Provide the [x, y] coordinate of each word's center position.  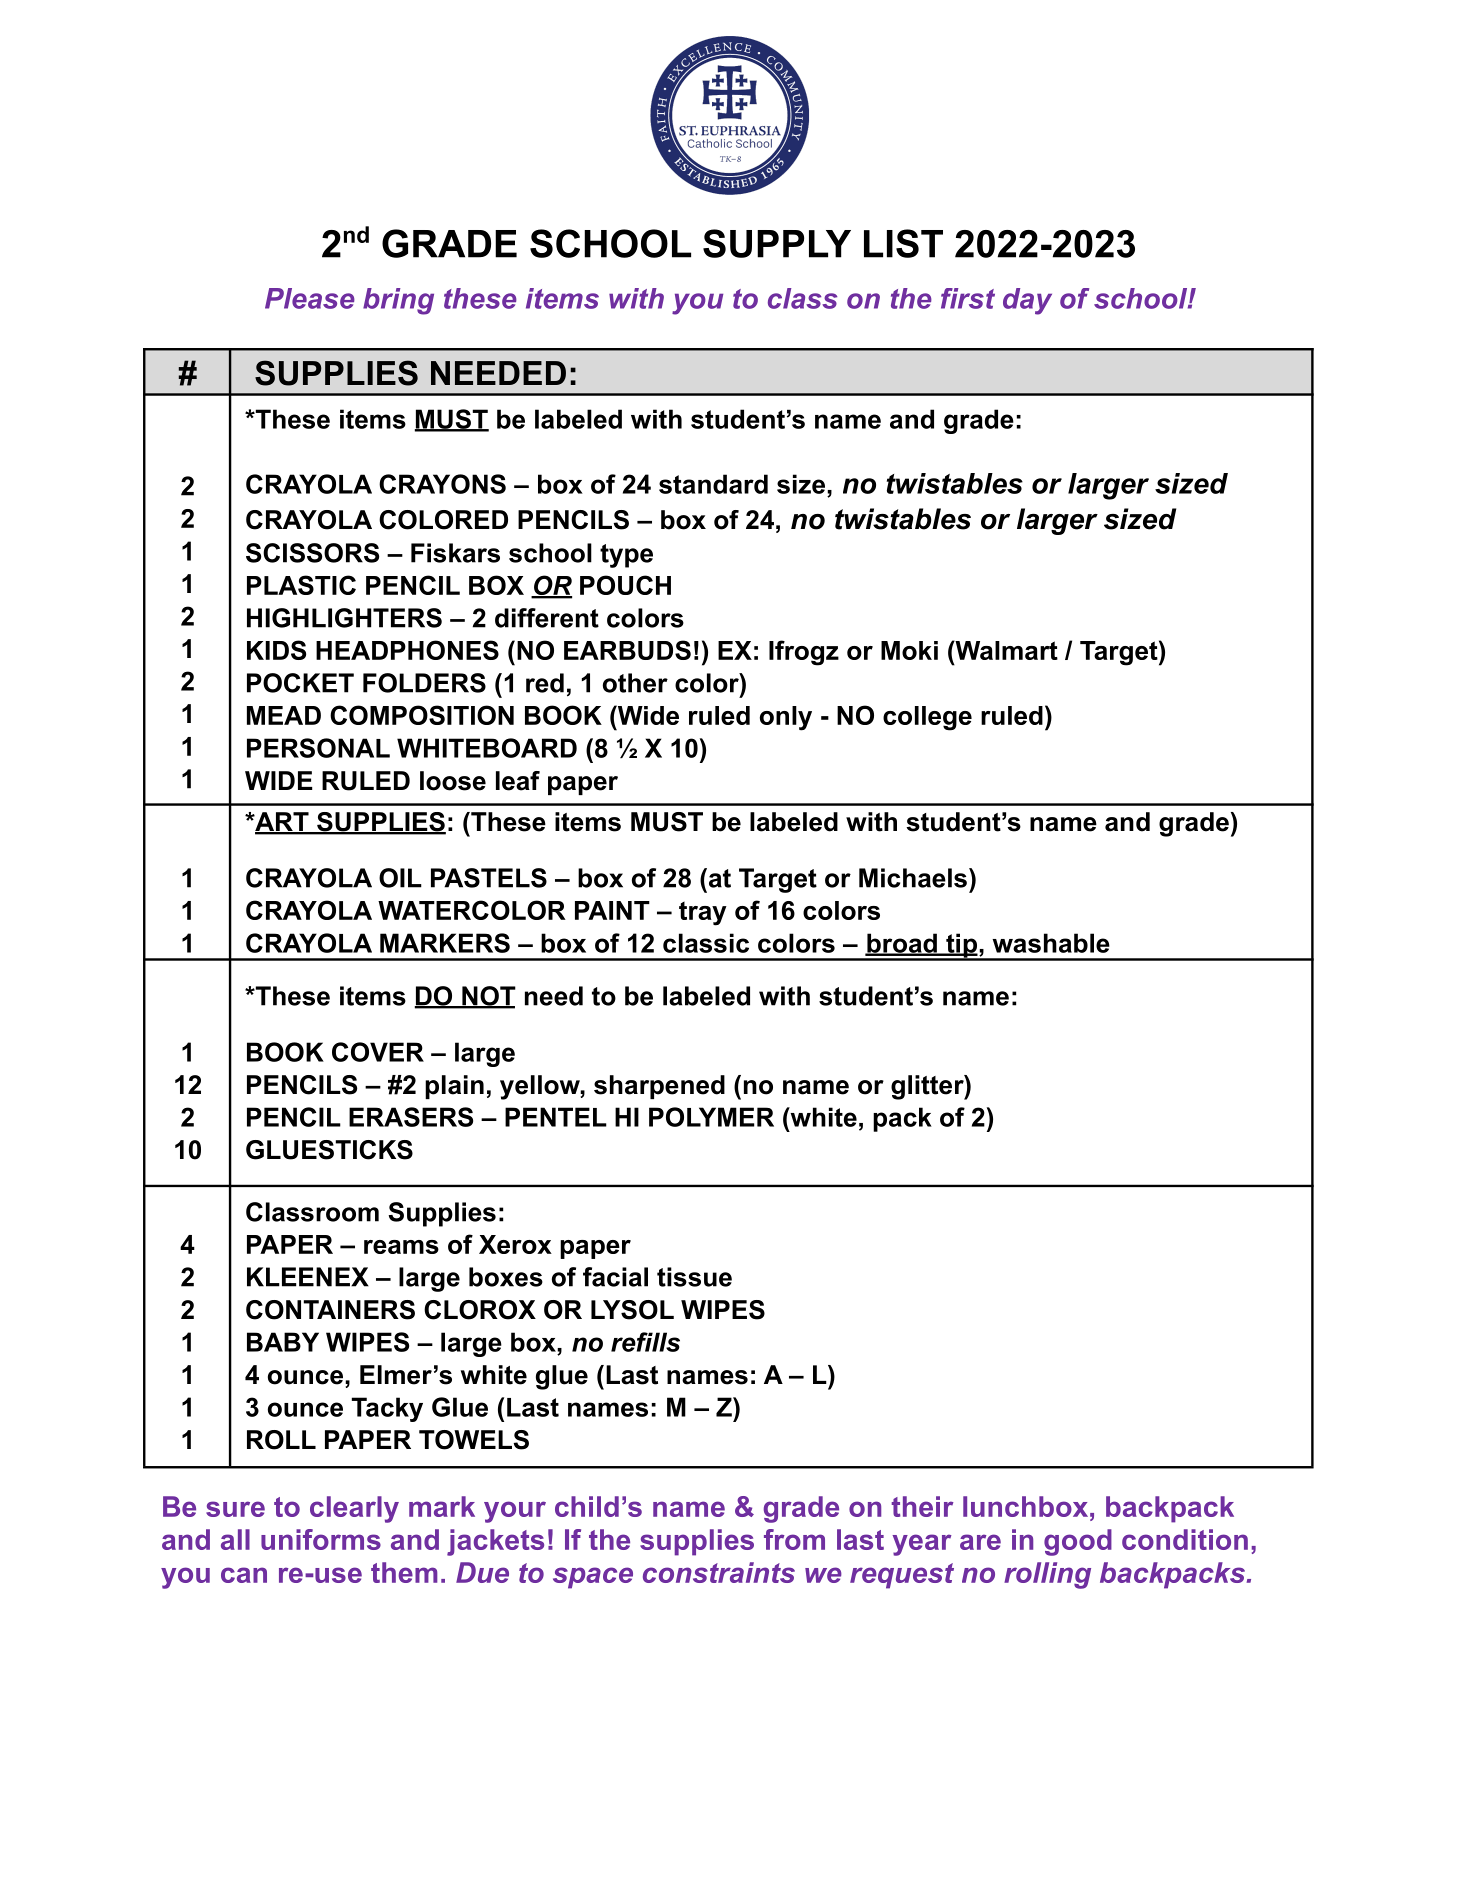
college [927, 718]
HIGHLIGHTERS [344, 618]
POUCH [625, 585]
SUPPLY [777, 243]
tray [703, 913]
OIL [400, 878]
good [1078, 1542]
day [1027, 301]
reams [401, 1247]
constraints [719, 1572]
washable [1051, 943]
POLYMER [711, 1117]
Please [310, 298]
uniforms [321, 1539]
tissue [694, 1277]
